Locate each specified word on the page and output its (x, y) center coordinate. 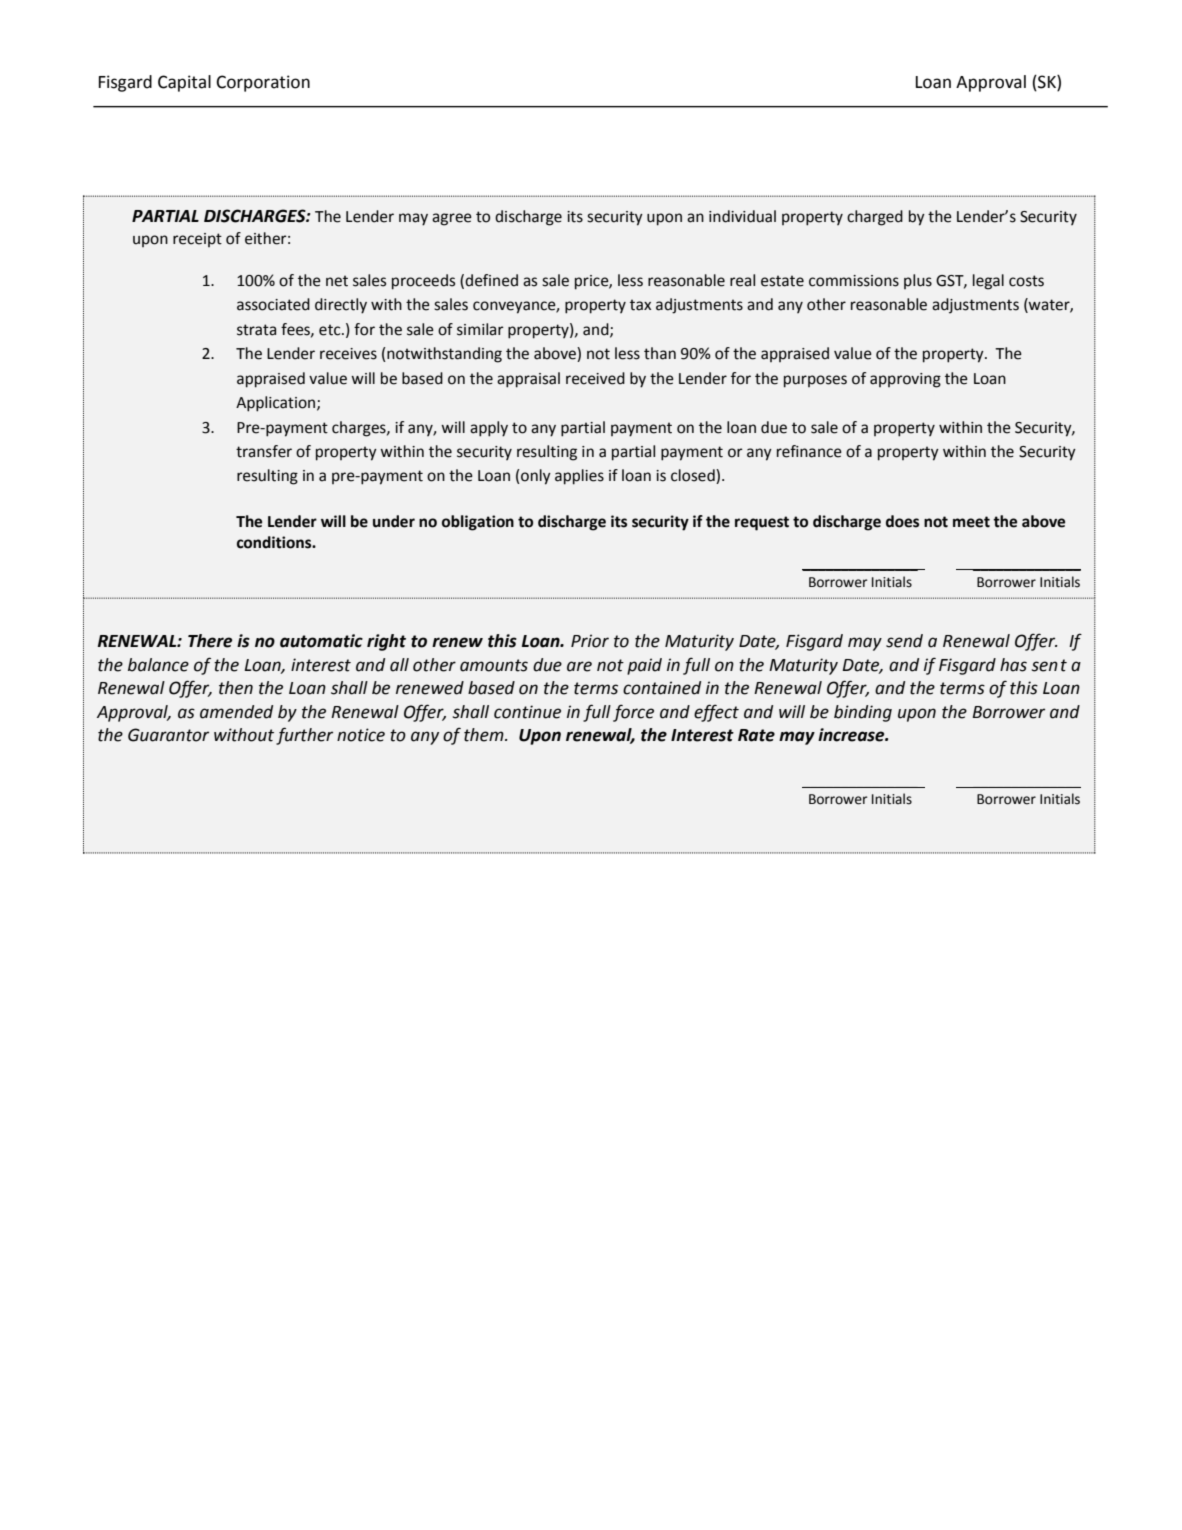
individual (742, 216)
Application (277, 404)
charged (875, 218)
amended (236, 712)
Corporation (263, 83)
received (595, 378)
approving (905, 380)
